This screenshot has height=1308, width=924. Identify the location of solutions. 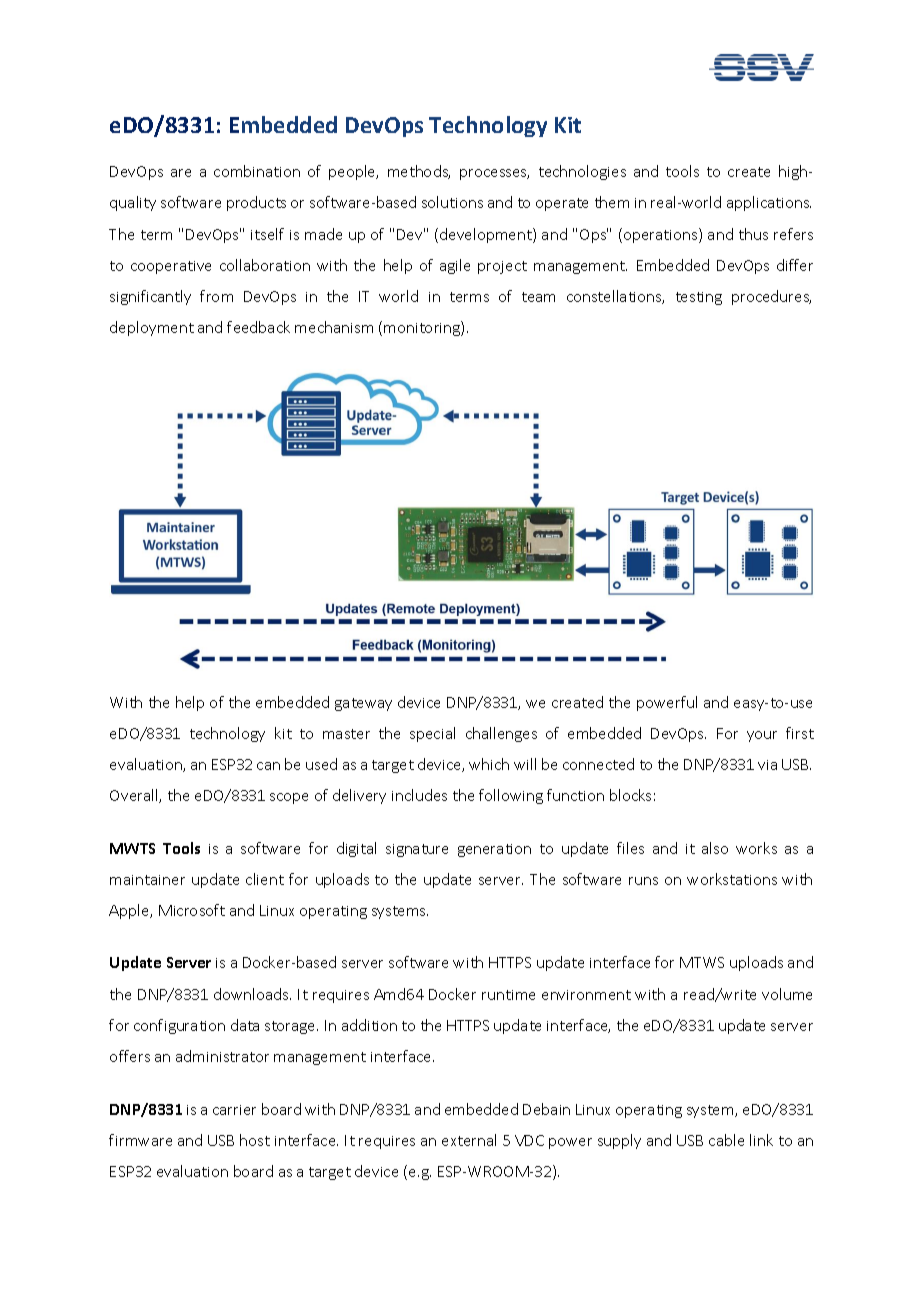
(452, 202).
